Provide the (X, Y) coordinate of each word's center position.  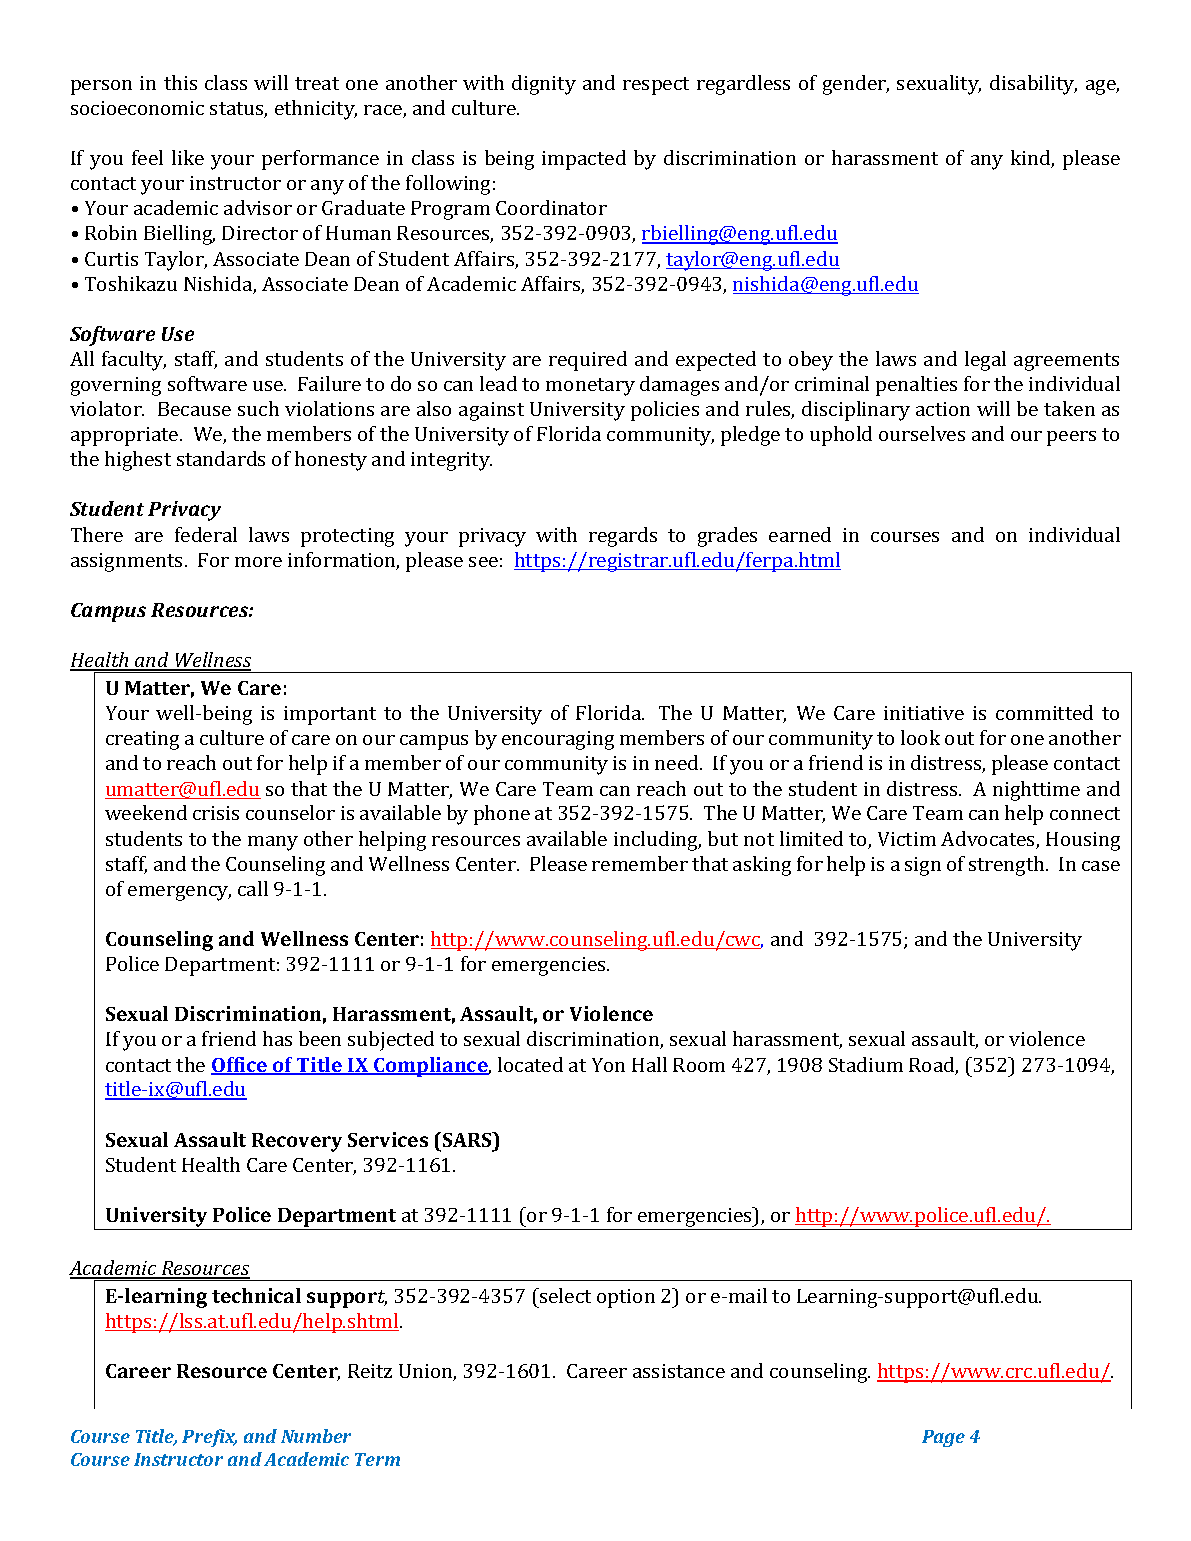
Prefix (209, 1438)
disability (1033, 85)
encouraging (558, 740)
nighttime (1036, 791)
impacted (584, 160)
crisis (216, 813)
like (188, 157)
